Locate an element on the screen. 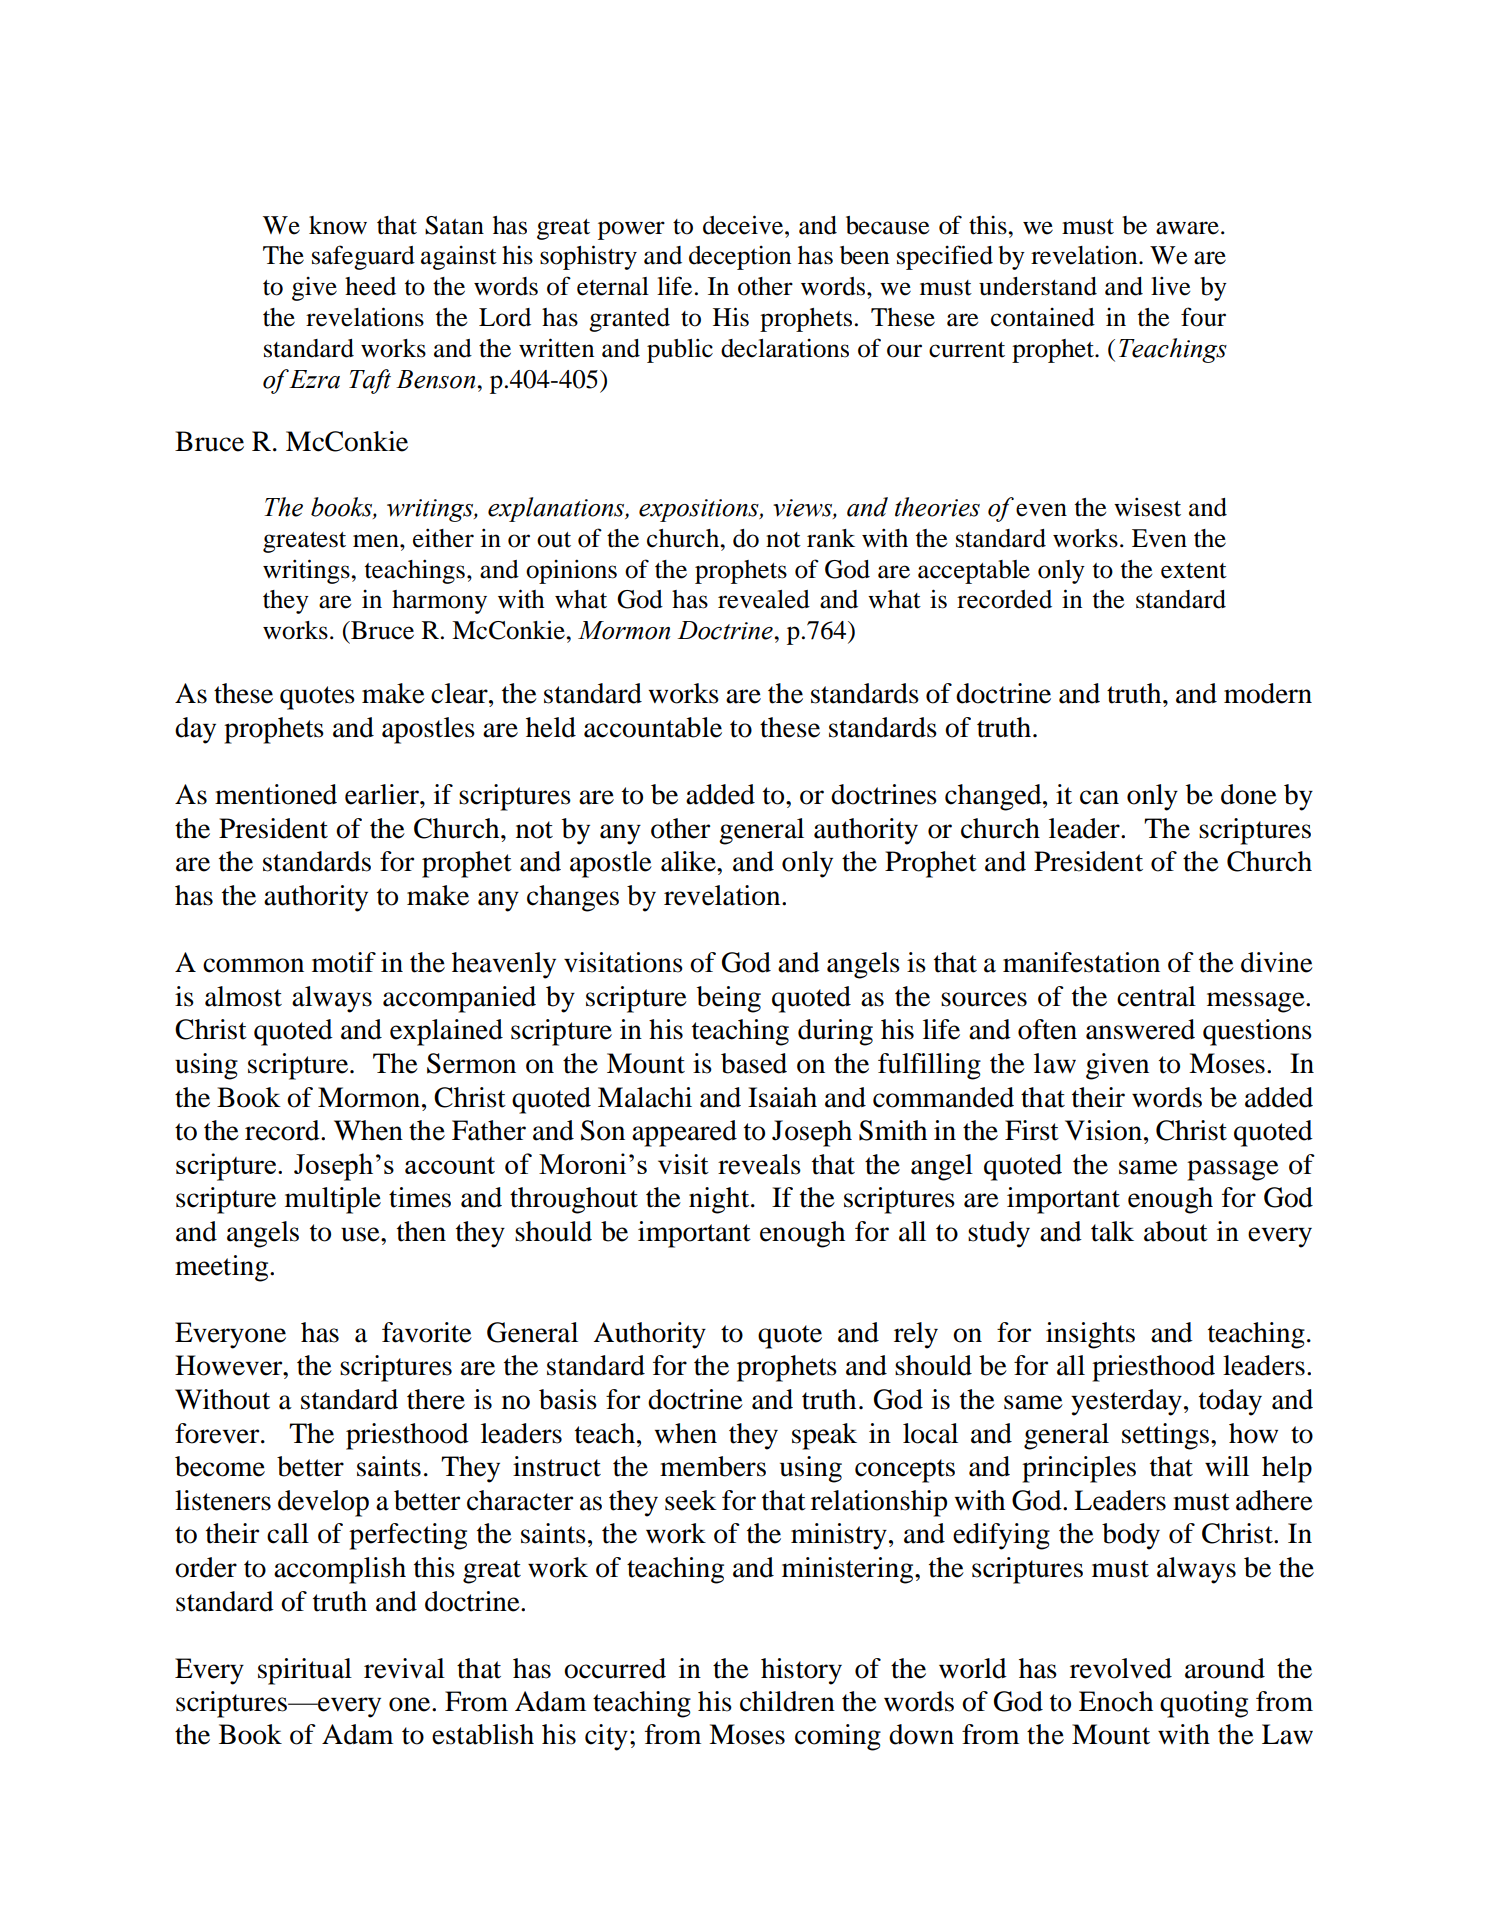  being is located at coordinates (729, 999).
